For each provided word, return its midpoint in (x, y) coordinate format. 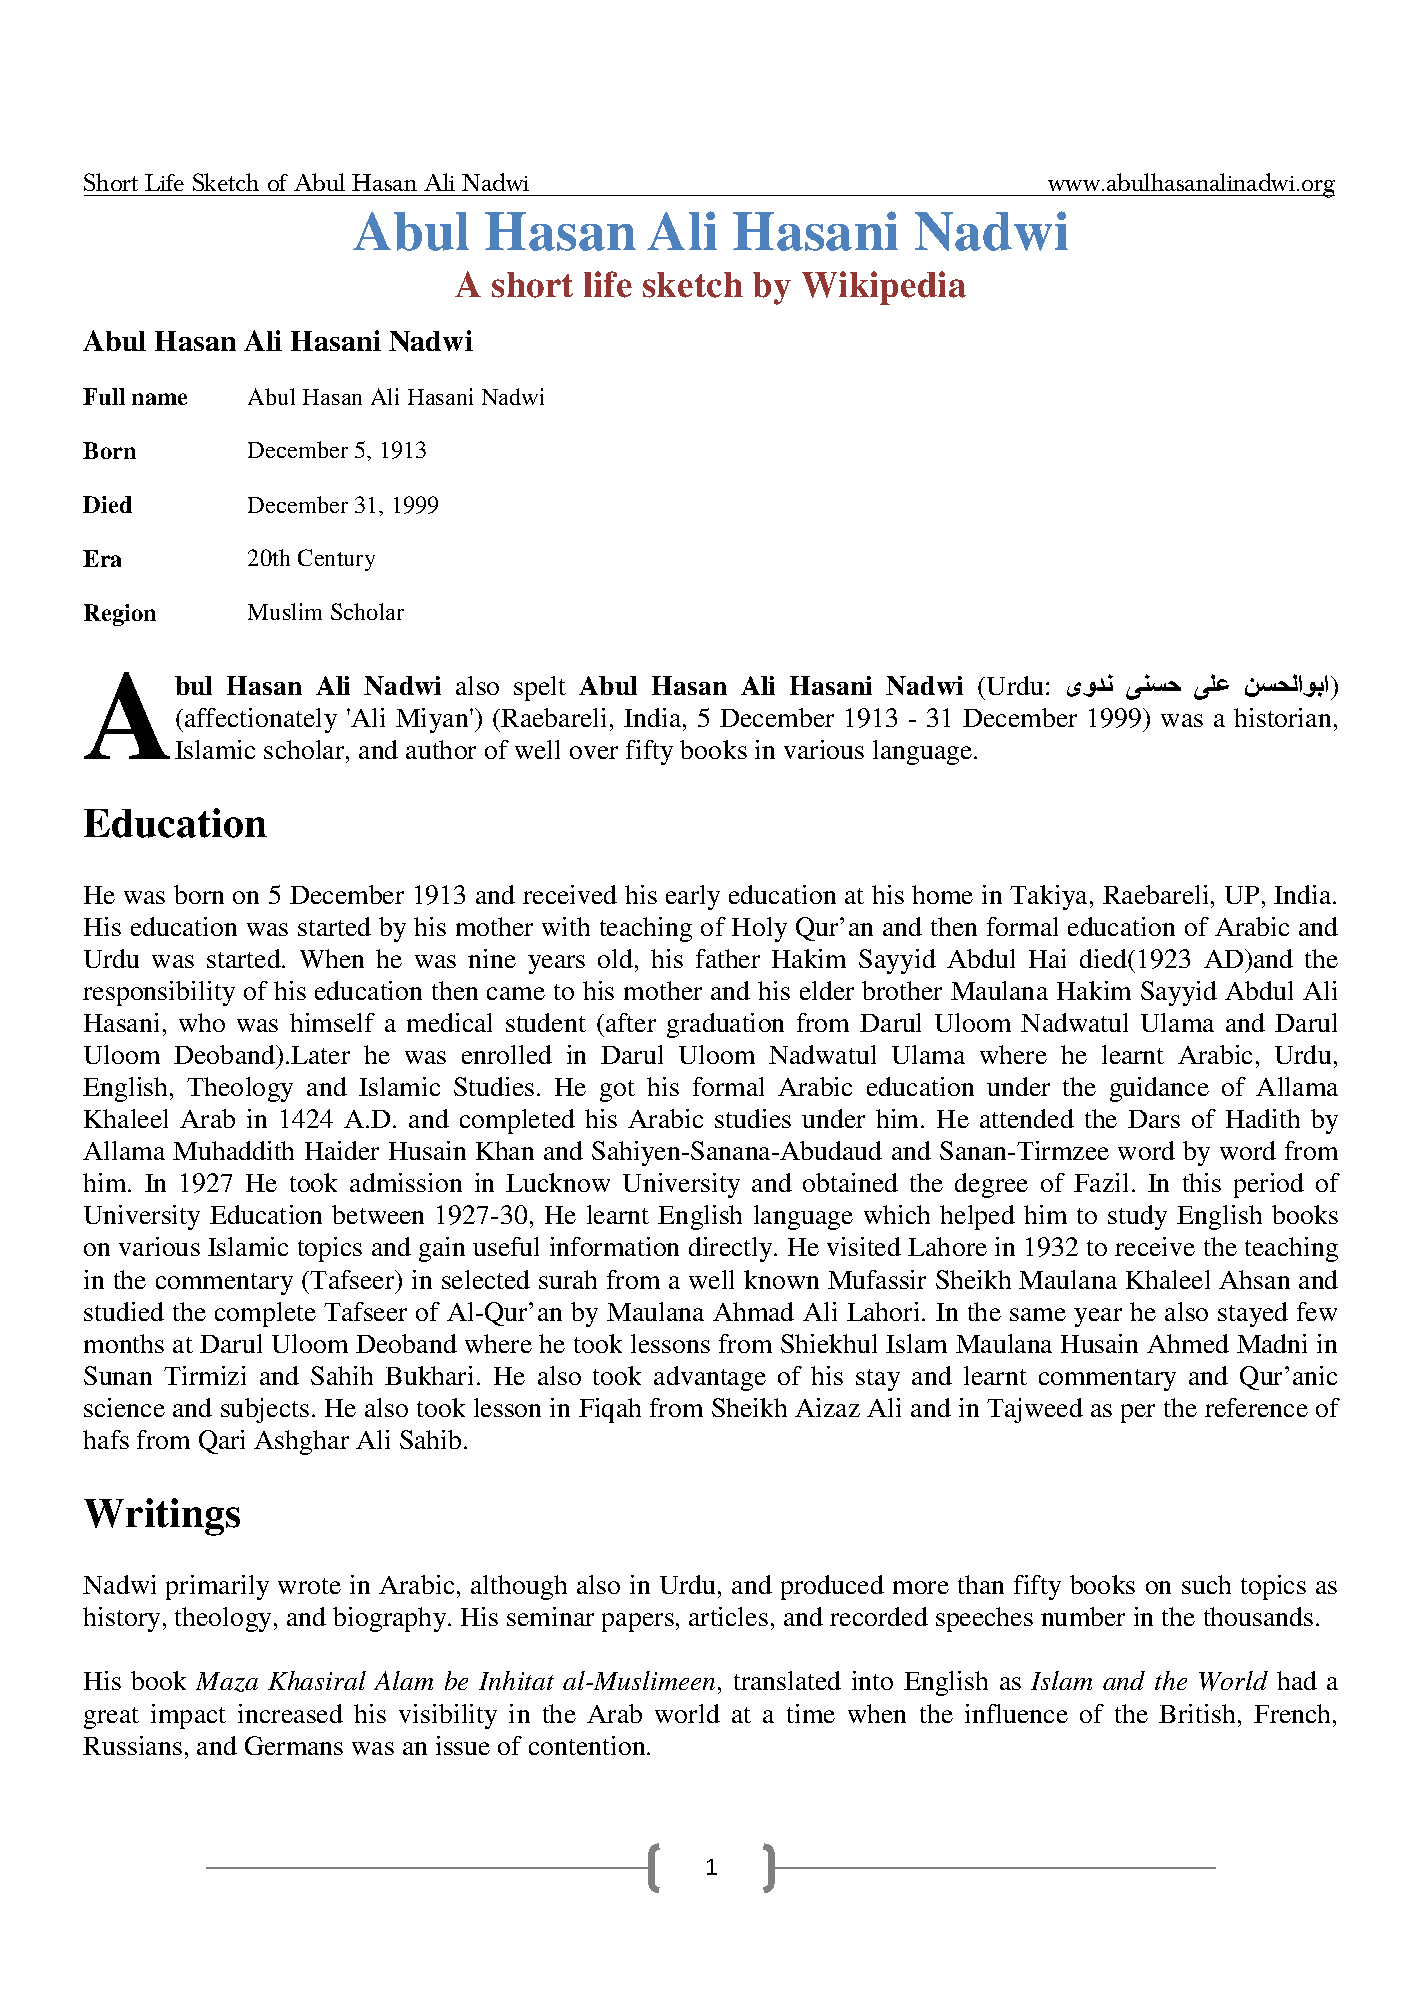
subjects (265, 1410)
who (202, 1022)
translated (787, 1680)
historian (1282, 717)
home (942, 894)
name (159, 399)
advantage (710, 1378)
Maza (227, 1682)
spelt (540, 688)
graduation (725, 1025)
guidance (1159, 1089)
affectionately (261, 720)
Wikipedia (884, 288)
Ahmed (1188, 1343)
